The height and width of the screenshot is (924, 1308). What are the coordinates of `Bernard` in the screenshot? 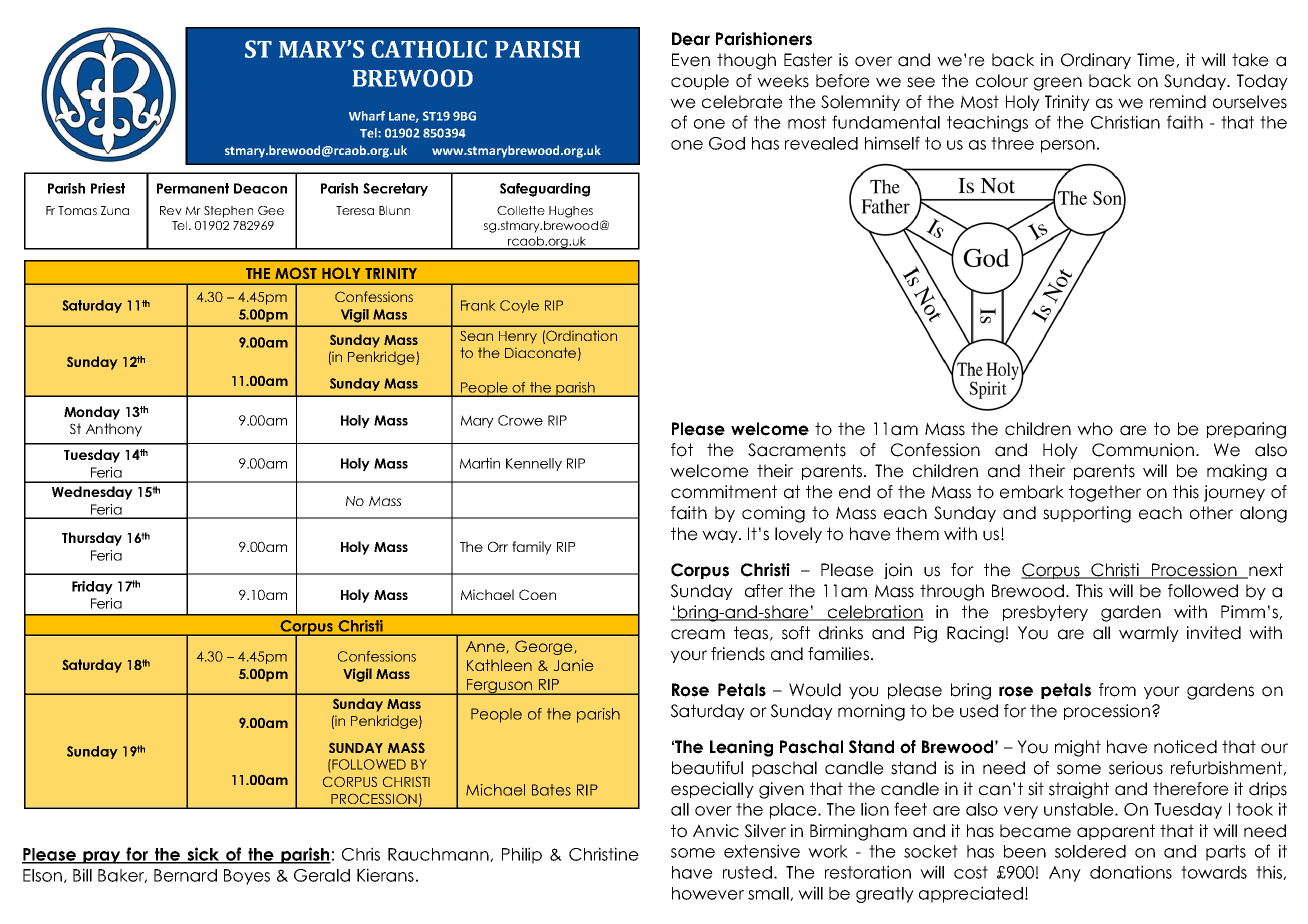 It's located at (185, 875).
